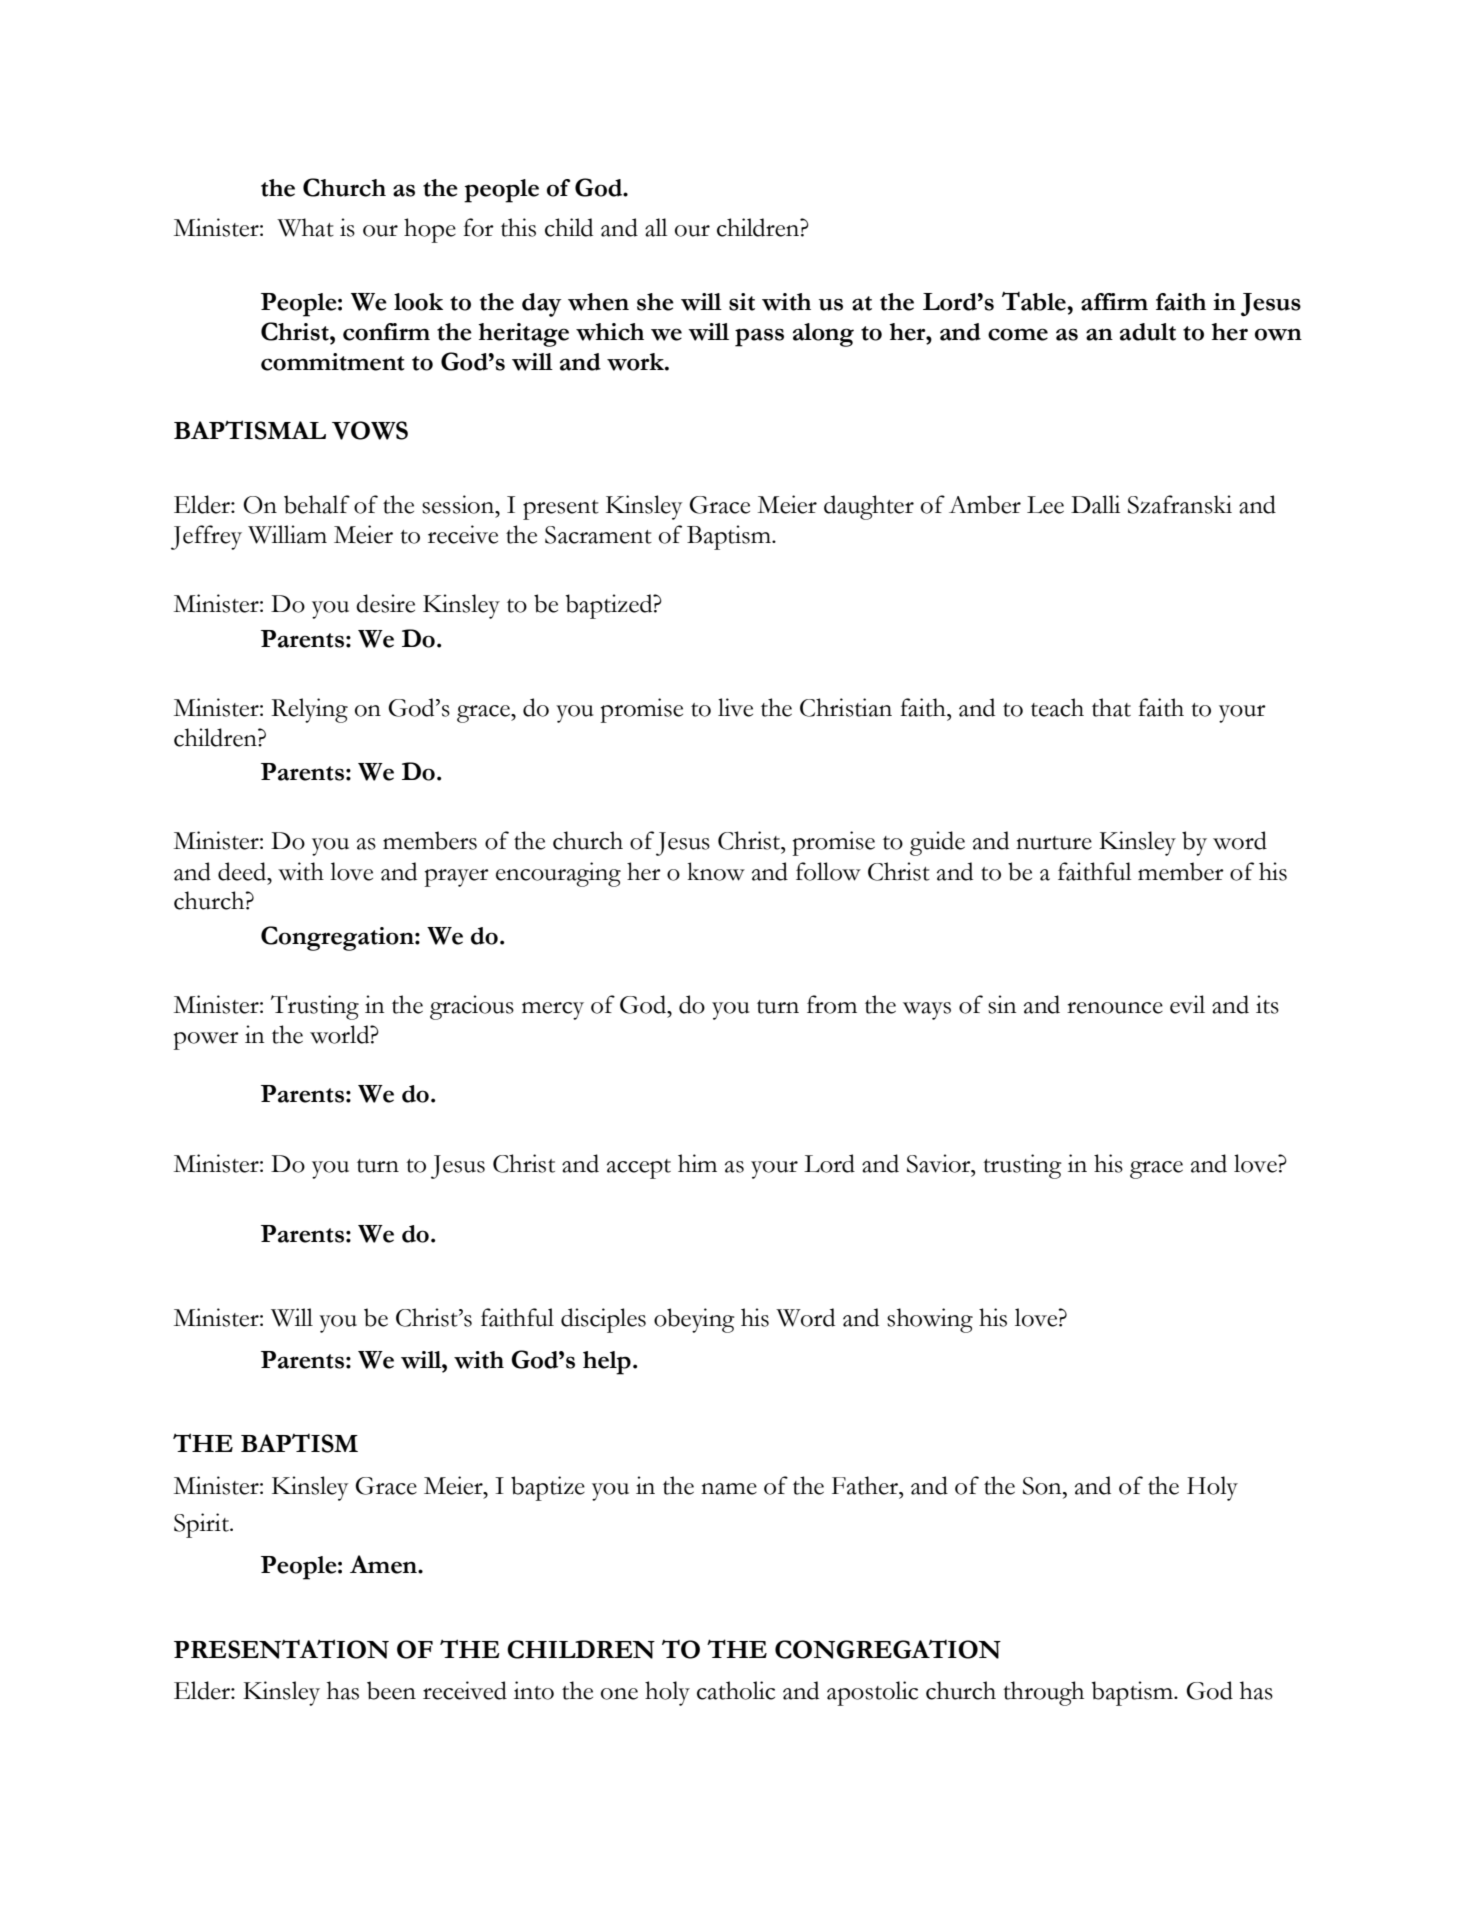 This document has height=1908, width=1475. Describe the element at coordinates (305, 227) in the document. I see `What` at that location.
